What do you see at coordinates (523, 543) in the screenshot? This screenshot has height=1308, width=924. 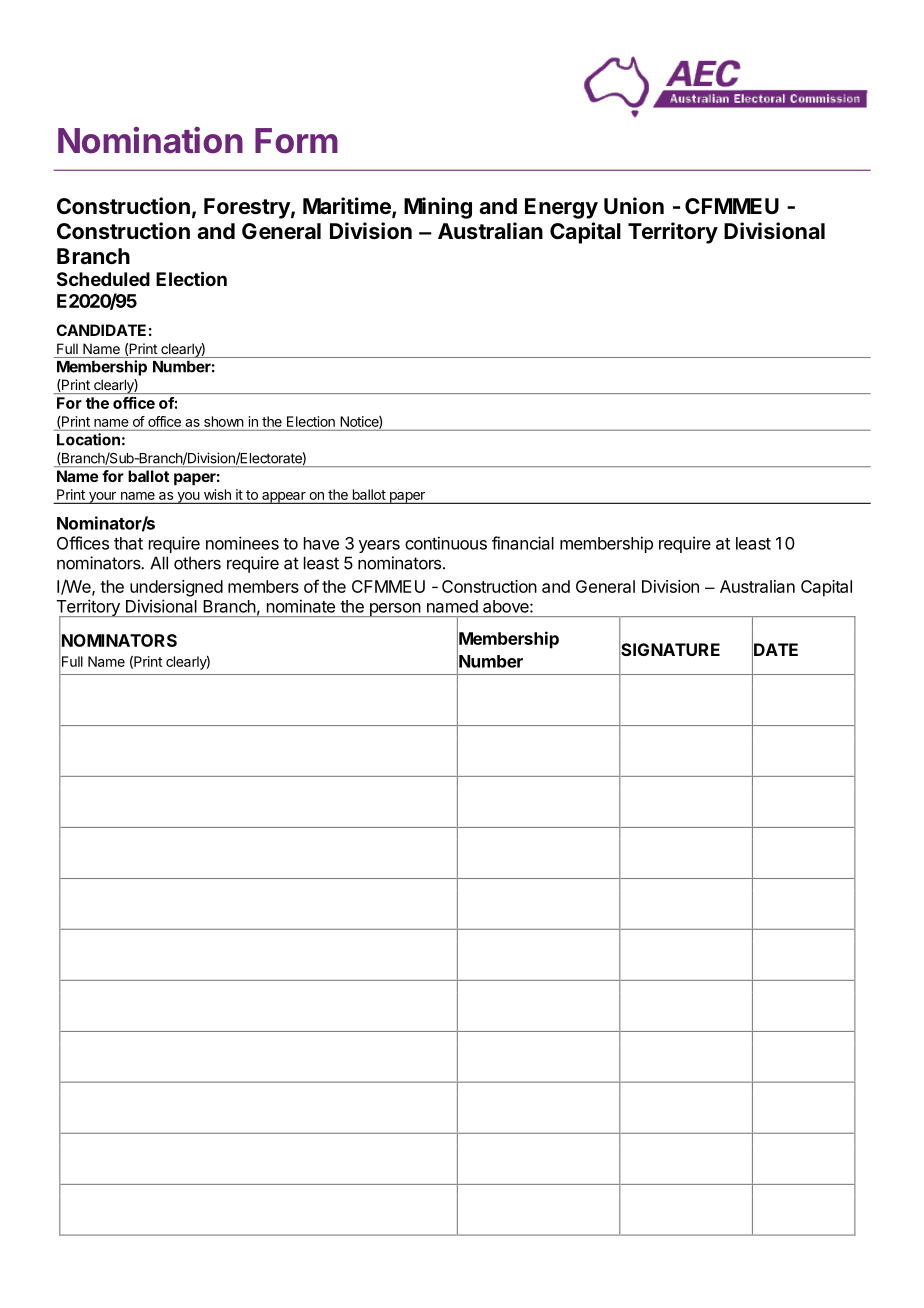 I see `financial` at bounding box center [523, 543].
